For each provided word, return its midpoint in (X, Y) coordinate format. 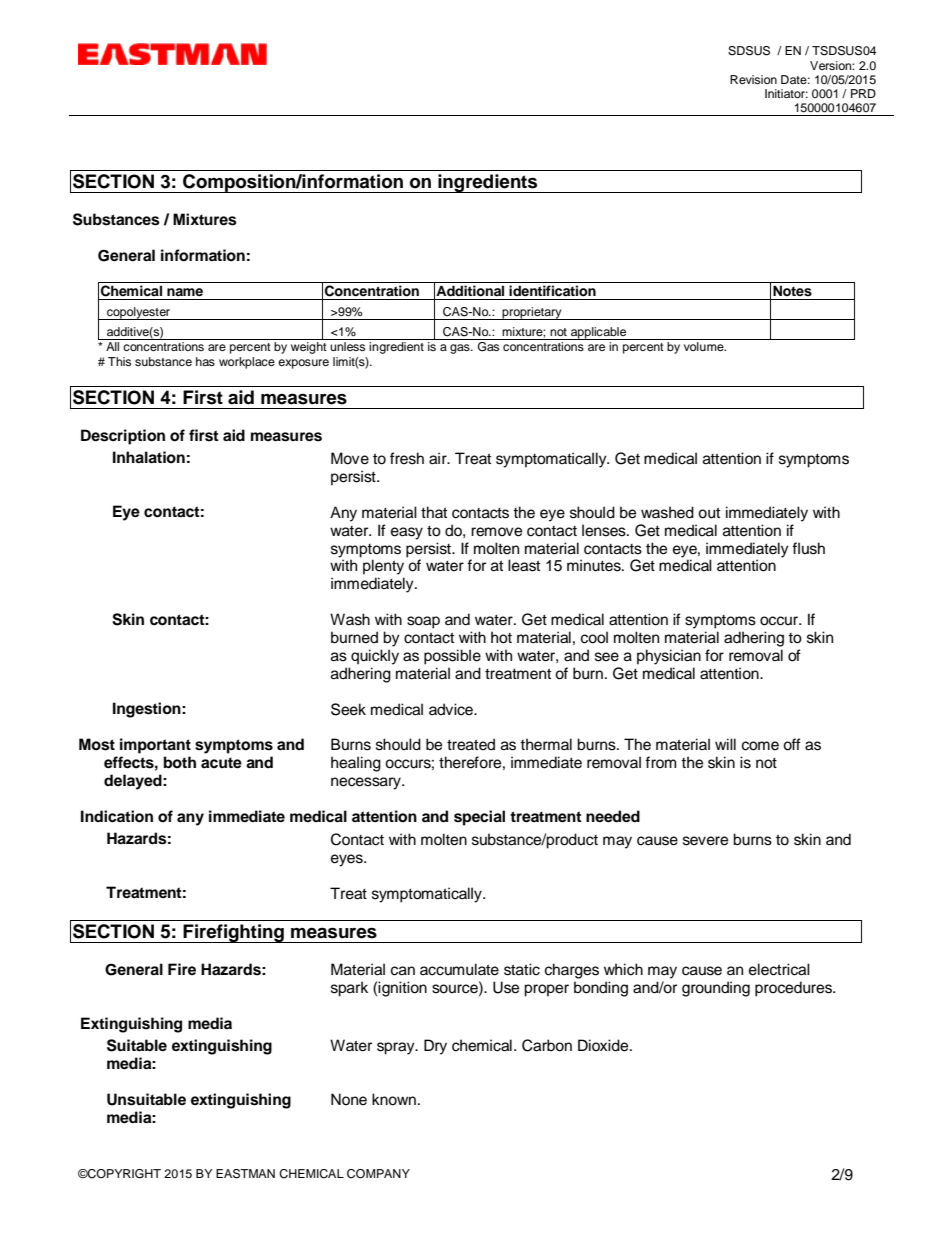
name (185, 292)
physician (669, 657)
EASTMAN (245, 1174)
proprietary (532, 313)
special (479, 818)
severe (705, 841)
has (205, 361)
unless (347, 346)
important (155, 746)
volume (705, 346)
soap (423, 622)
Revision (753, 79)
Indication (117, 816)
